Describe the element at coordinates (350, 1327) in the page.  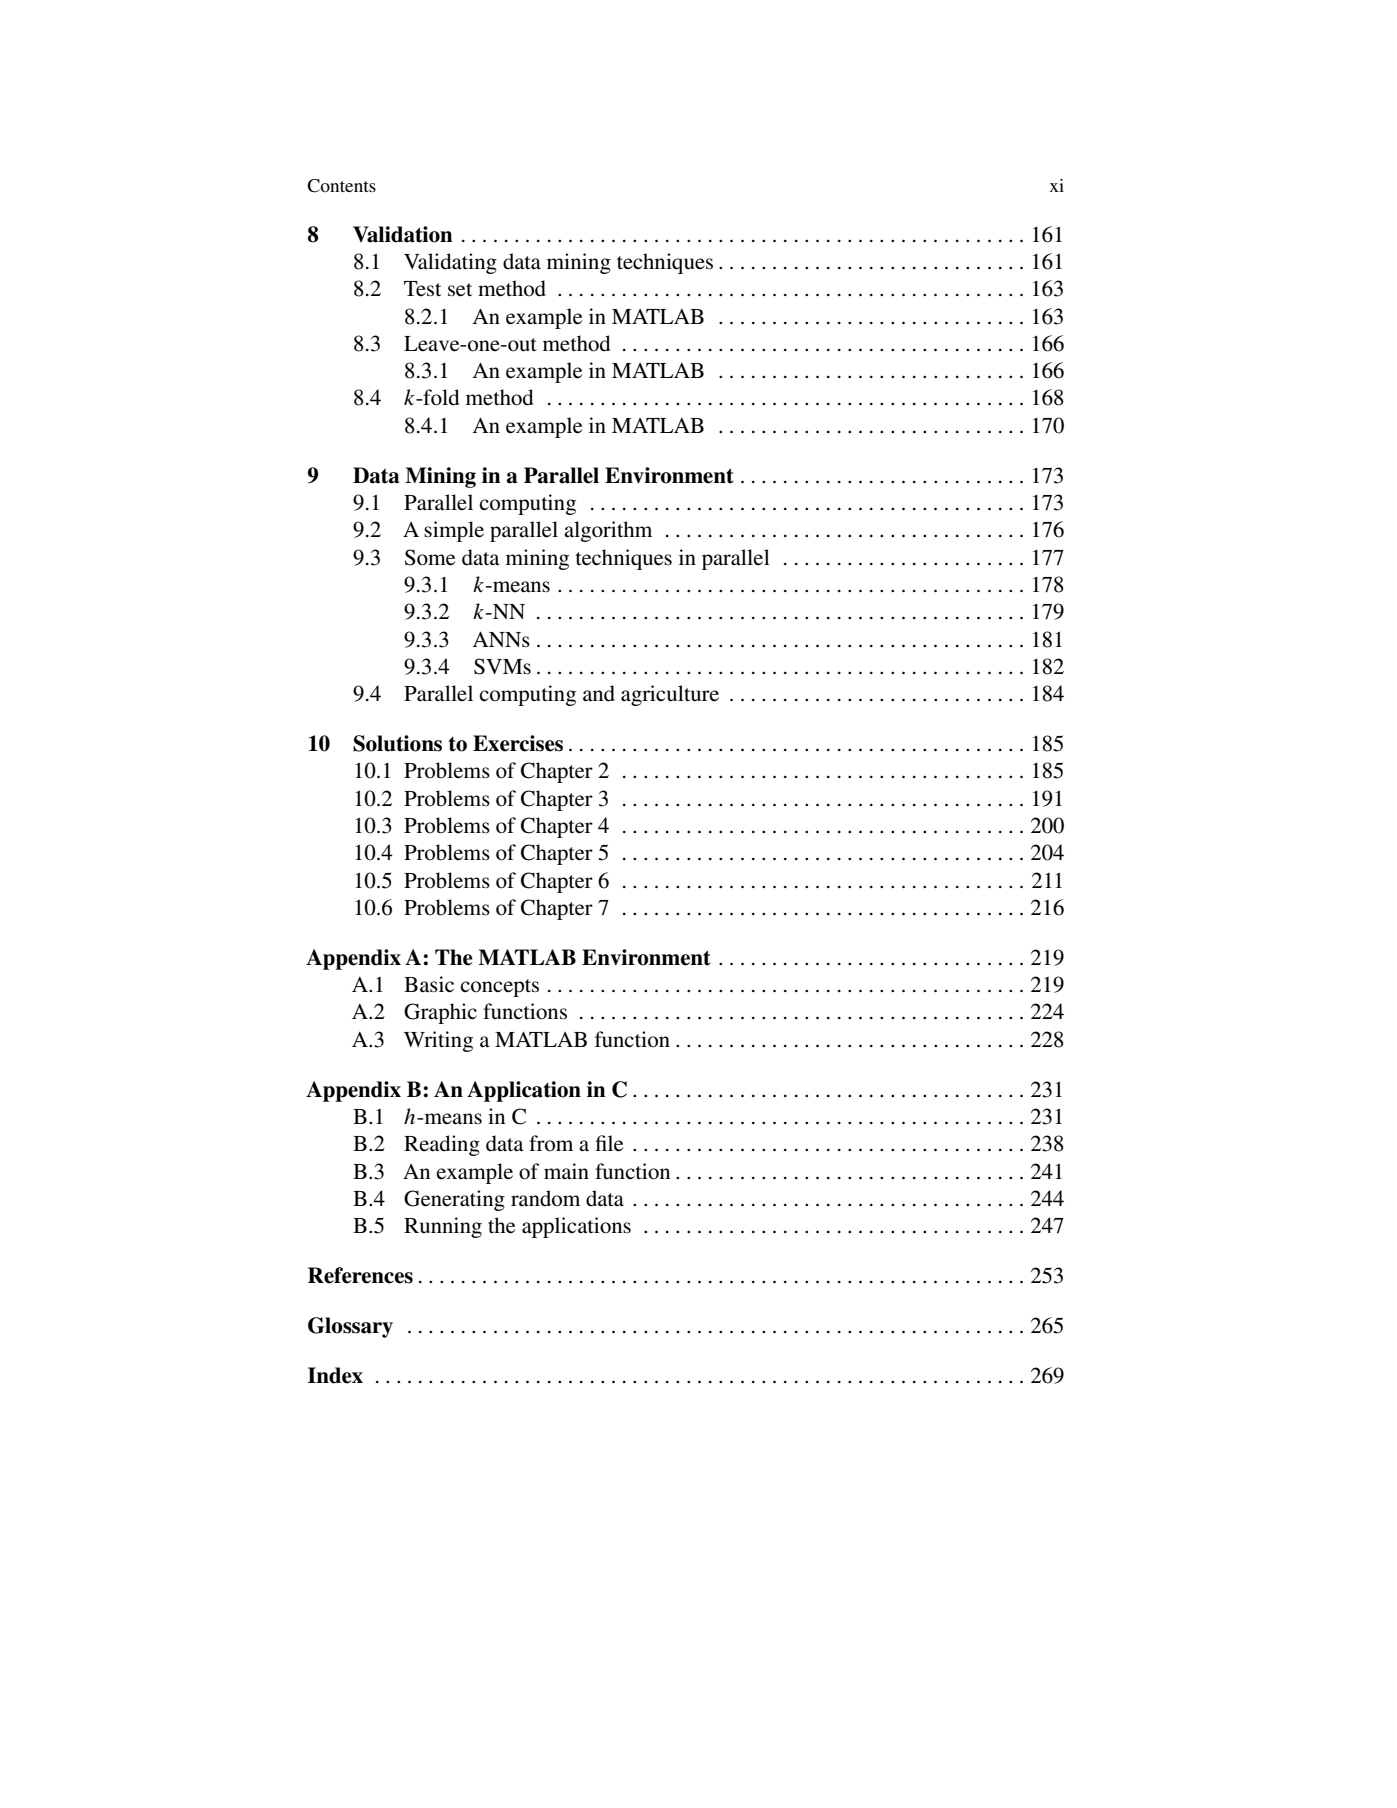
I see `Glossary` at that location.
